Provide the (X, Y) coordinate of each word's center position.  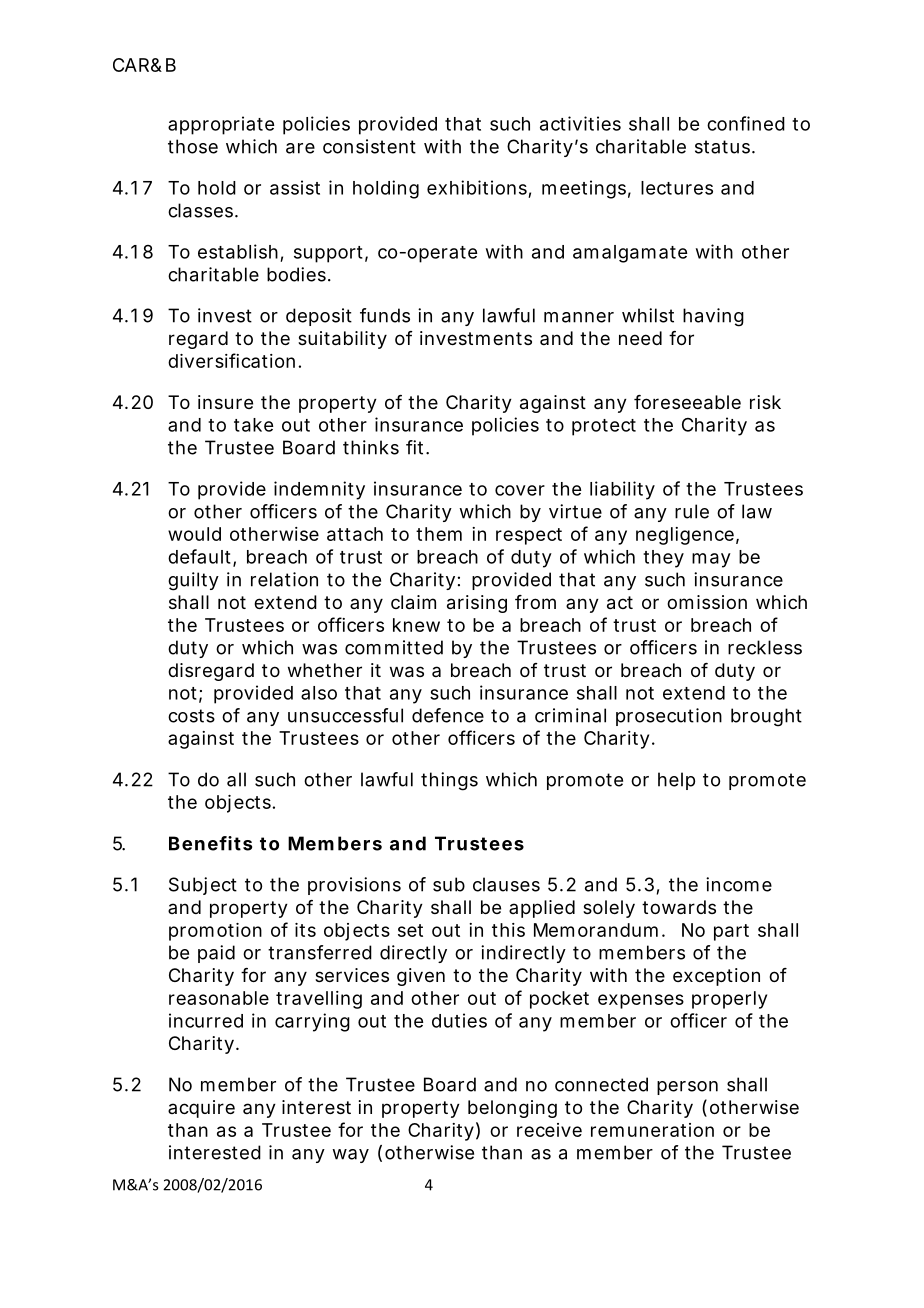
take (253, 425)
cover (520, 490)
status (724, 147)
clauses (506, 884)
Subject (203, 886)
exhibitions (477, 187)
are (300, 148)
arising (477, 604)
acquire (201, 1109)
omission (707, 602)
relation (284, 579)
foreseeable (687, 402)
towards (679, 907)
